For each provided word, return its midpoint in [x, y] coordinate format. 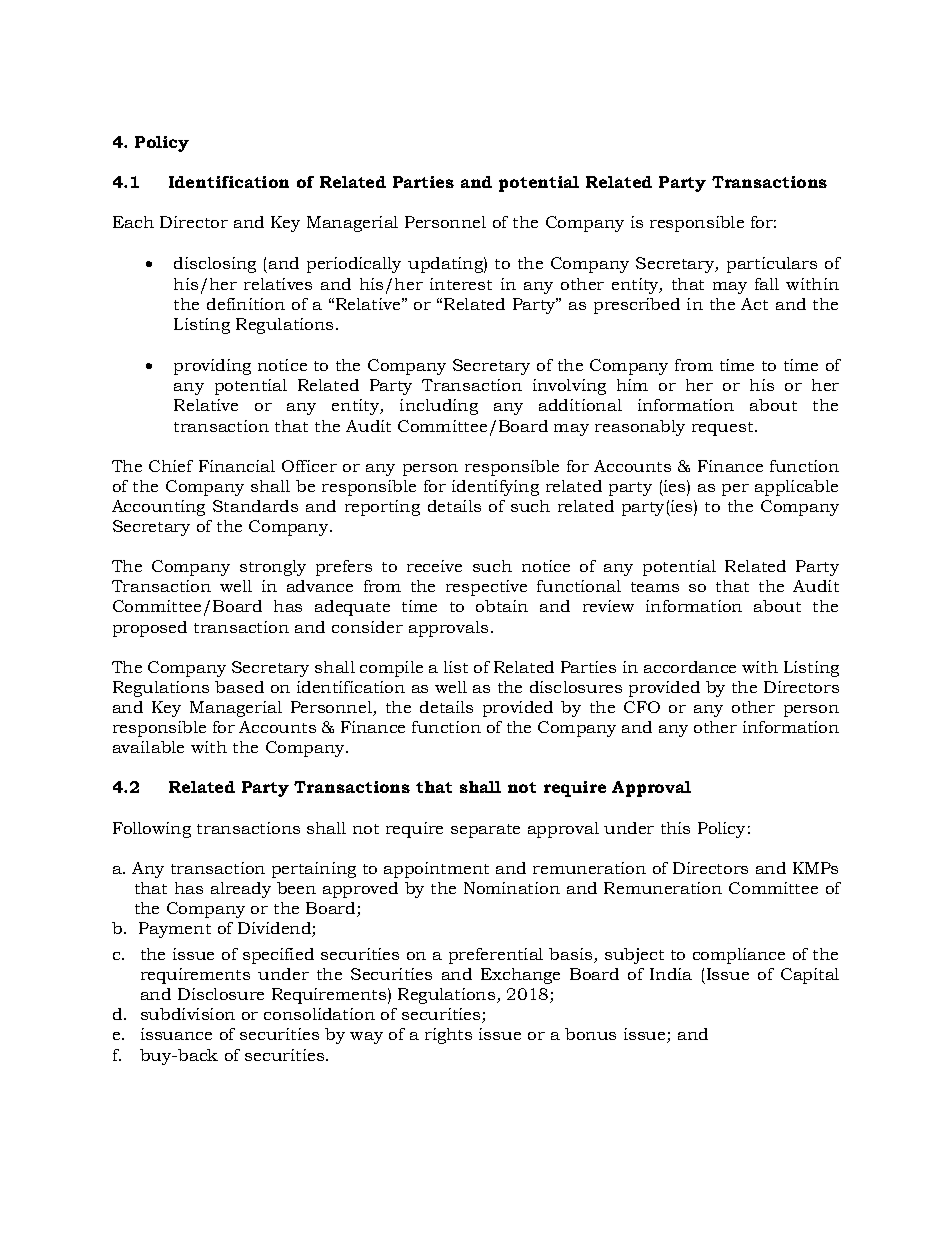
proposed [150, 629]
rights [448, 1036]
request [724, 429]
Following [152, 830]
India [671, 974]
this [675, 828]
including [439, 407]
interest [461, 284]
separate [485, 831]
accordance [690, 667]
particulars [772, 265]
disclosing [215, 265]
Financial [237, 466]
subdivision [188, 1014]
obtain [502, 606]
